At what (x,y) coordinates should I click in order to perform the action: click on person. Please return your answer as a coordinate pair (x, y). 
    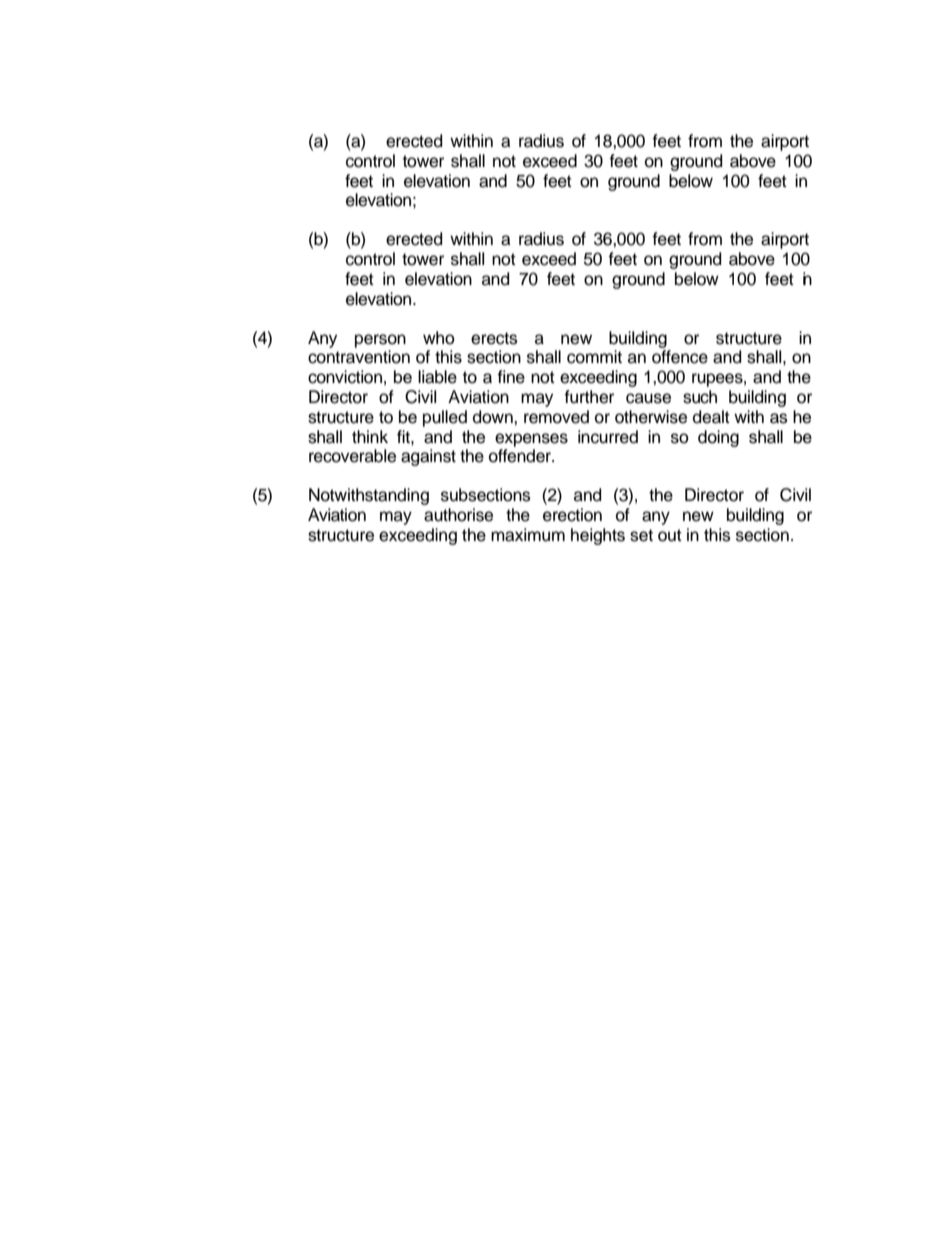
    Looking at the image, I should click on (380, 342).
